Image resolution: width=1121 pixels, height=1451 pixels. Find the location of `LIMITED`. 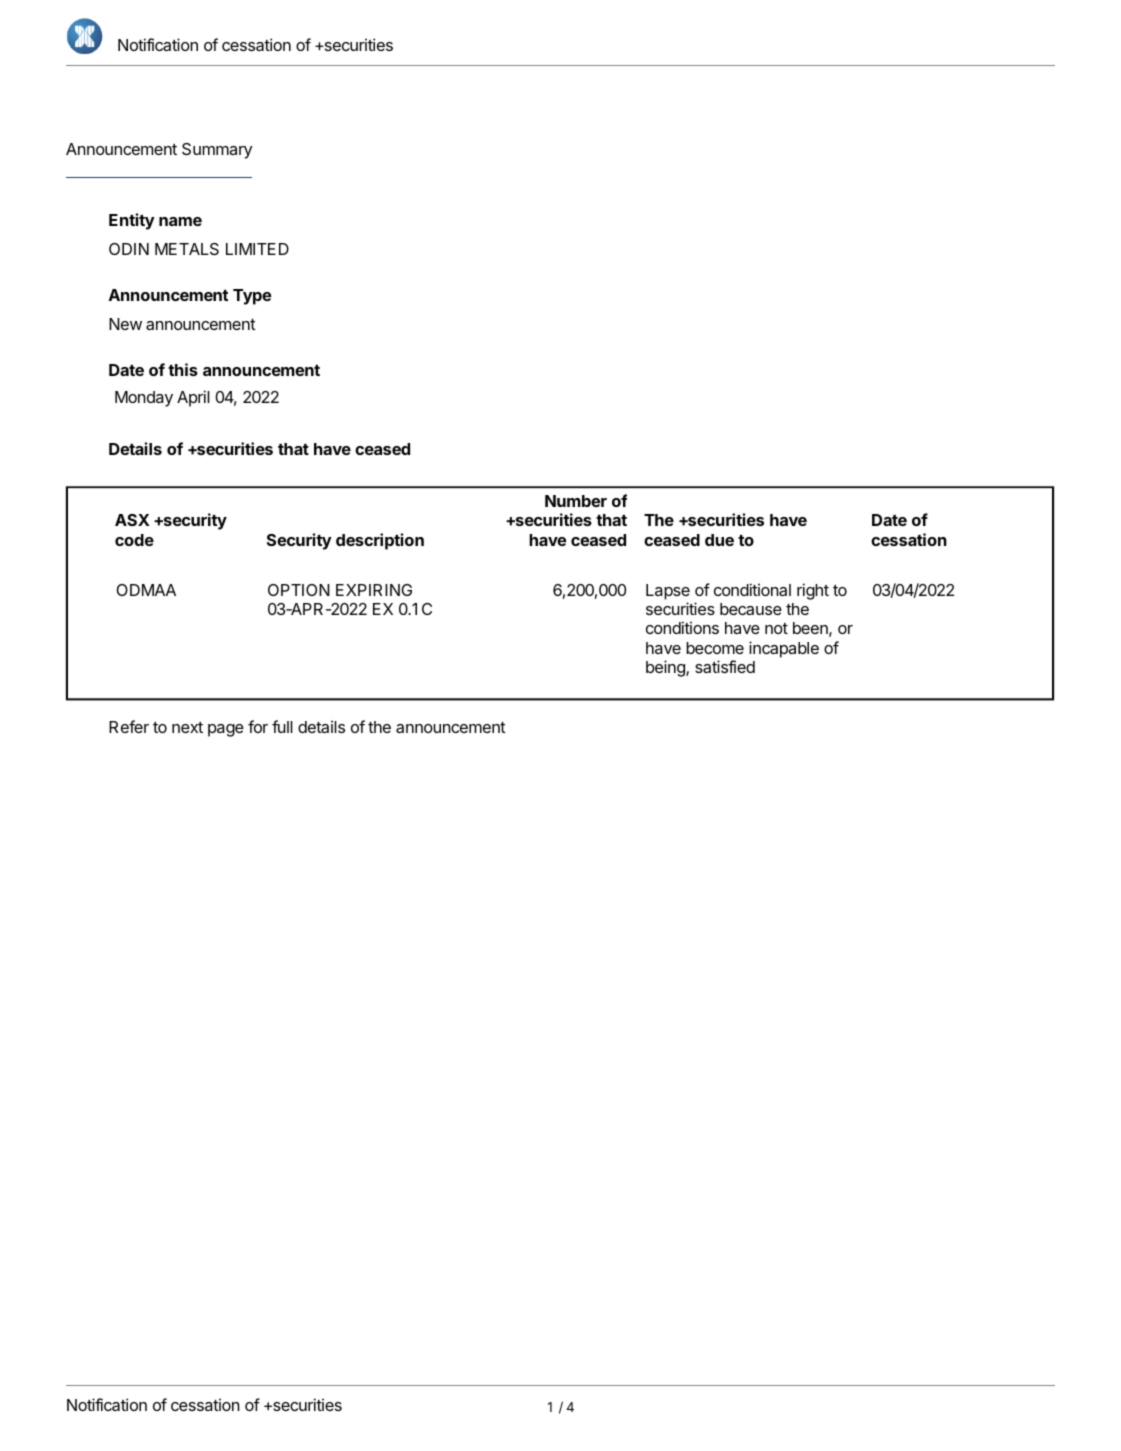

LIMITED is located at coordinates (257, 249).
